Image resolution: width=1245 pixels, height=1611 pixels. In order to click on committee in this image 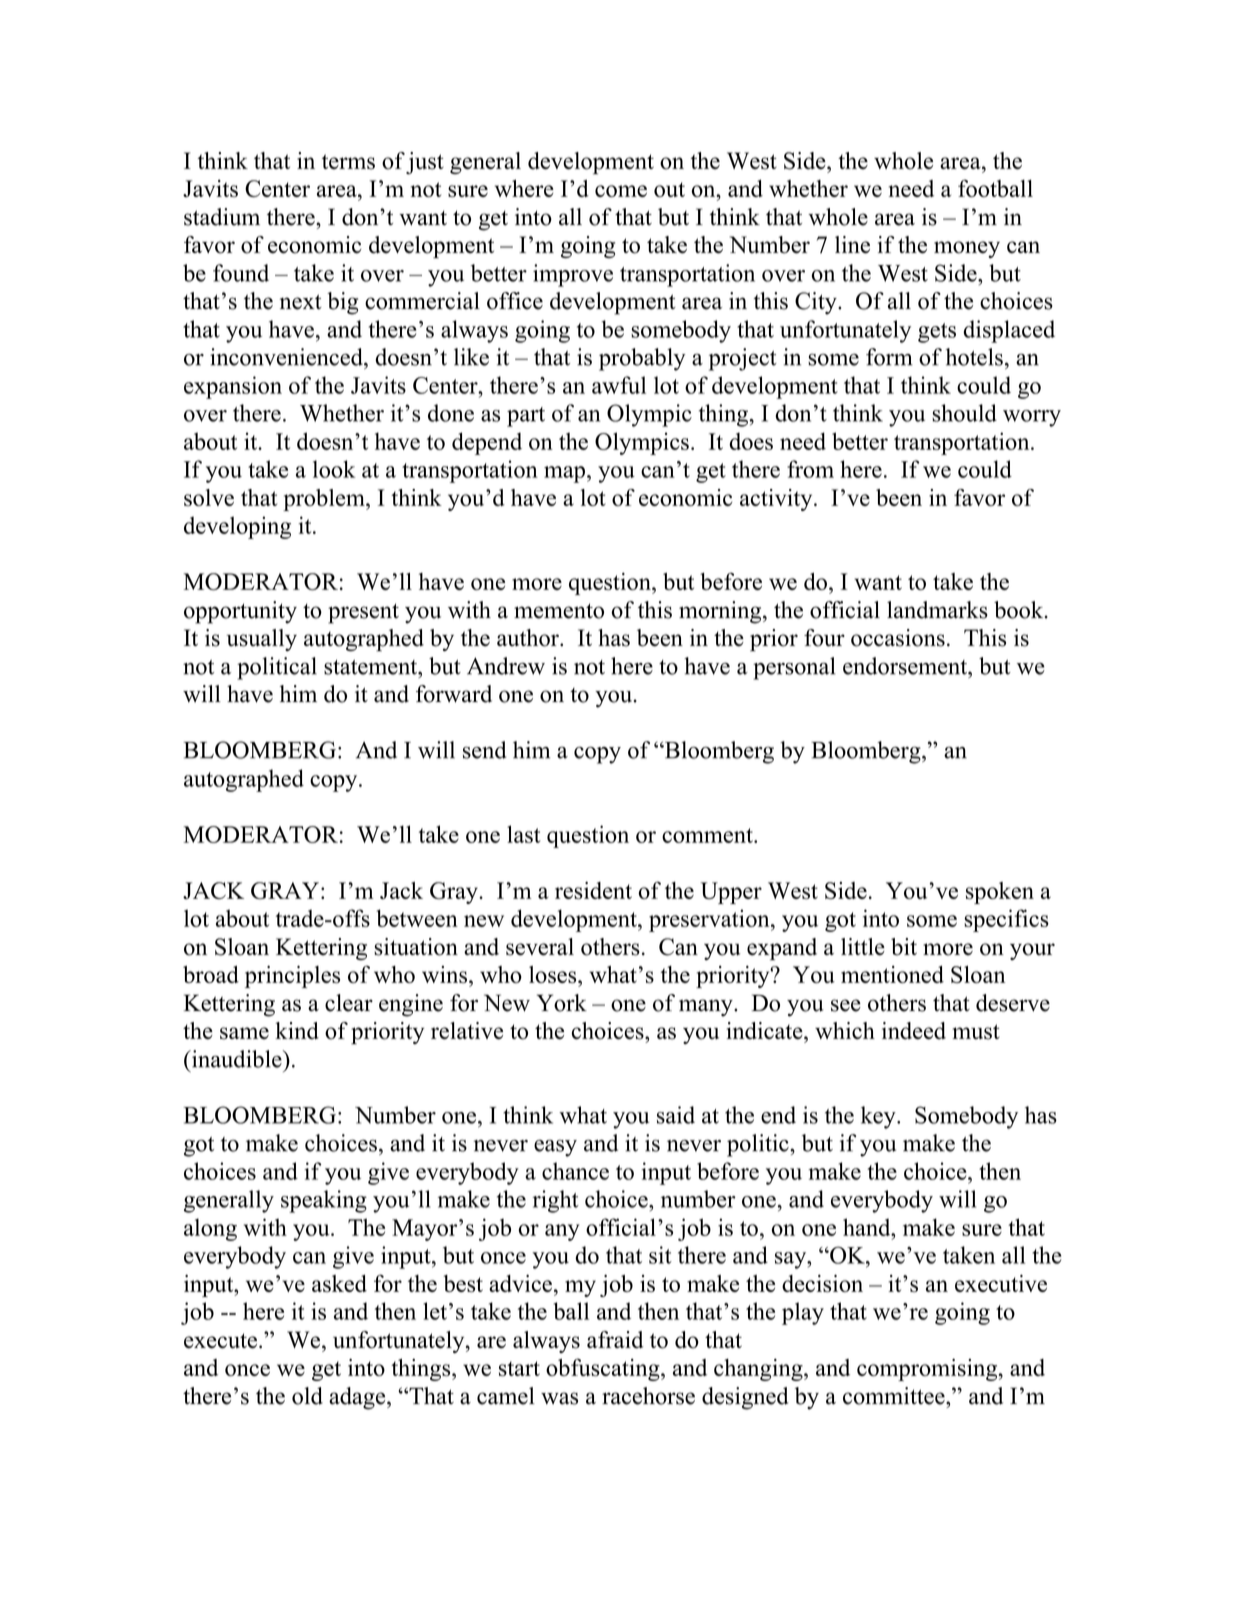, I will do `click(895, 1396)`.
